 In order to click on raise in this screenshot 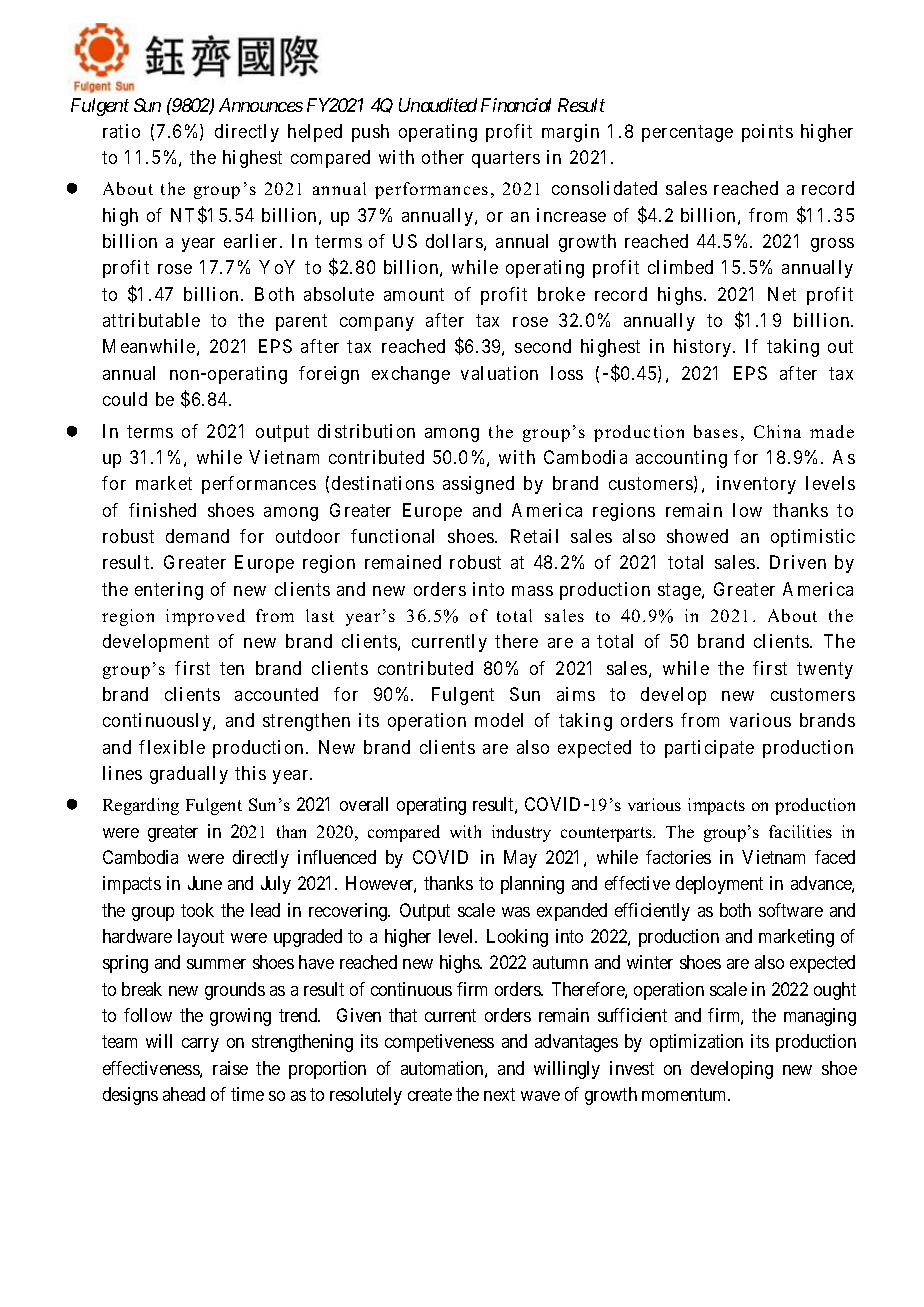, I will do `click(230, 1068)`.
